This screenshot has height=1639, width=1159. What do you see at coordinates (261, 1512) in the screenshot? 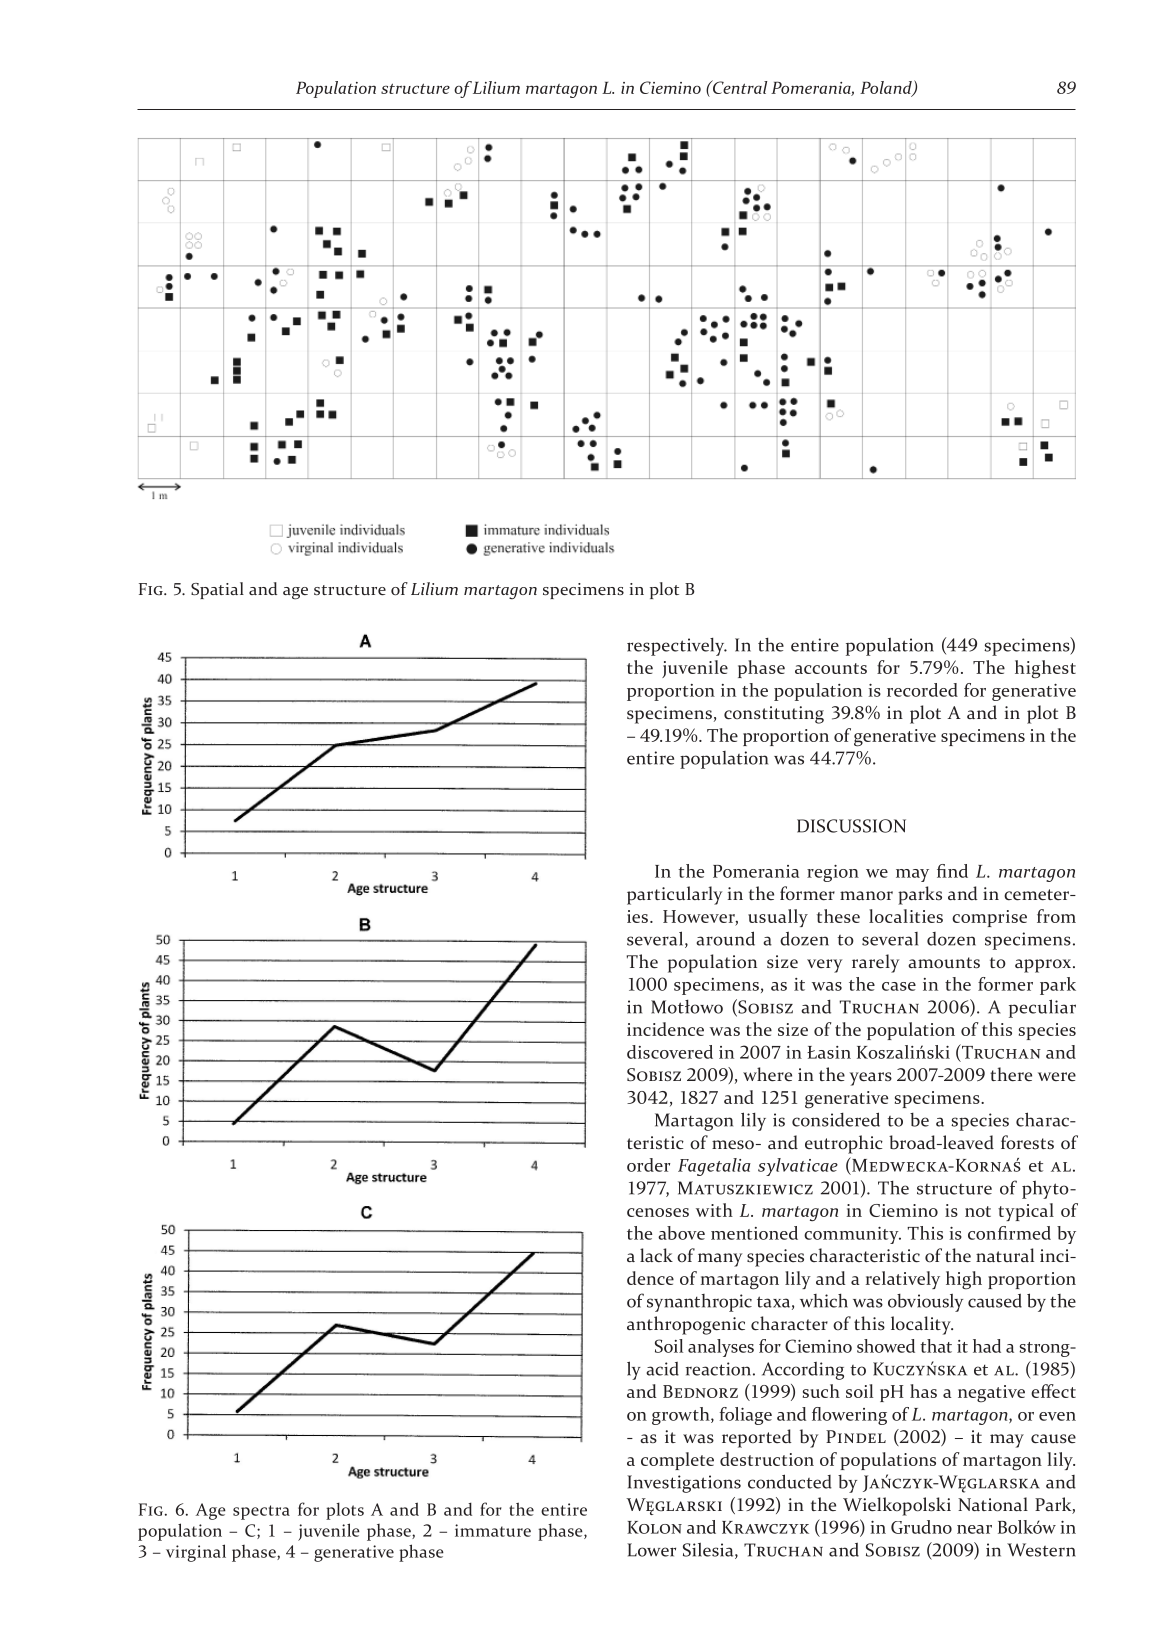
I see `spectra` at bounding box center [261, 1512].
